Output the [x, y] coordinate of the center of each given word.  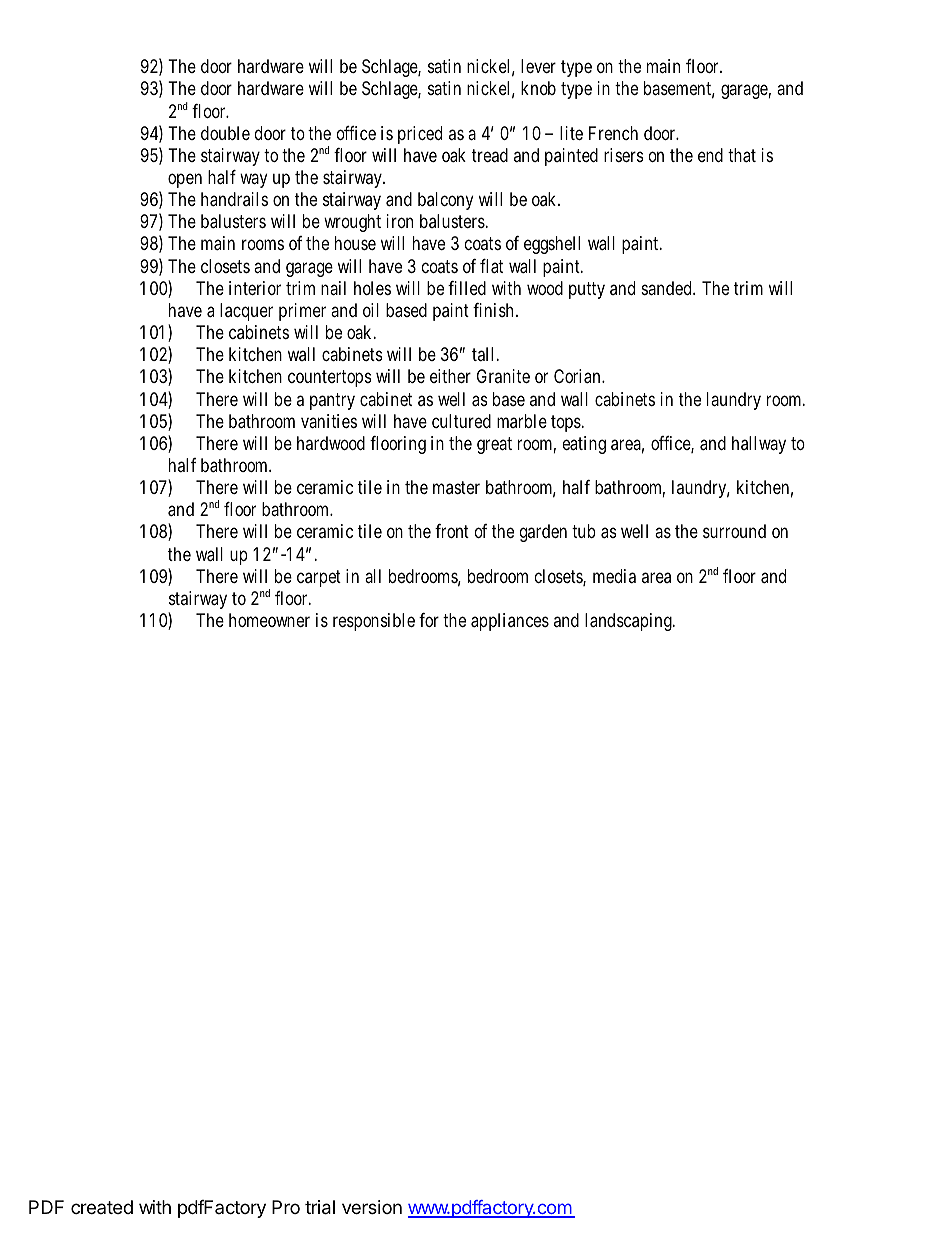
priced [420, 135]
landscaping [629, 622]
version [372, 1207]
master [456, 487]
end [710, 155]
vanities [329, 421]
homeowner [269, 620]
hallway [759, 445]
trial [320, 1207]
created [102, 1207]
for [429, 620]
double [225, 133]
